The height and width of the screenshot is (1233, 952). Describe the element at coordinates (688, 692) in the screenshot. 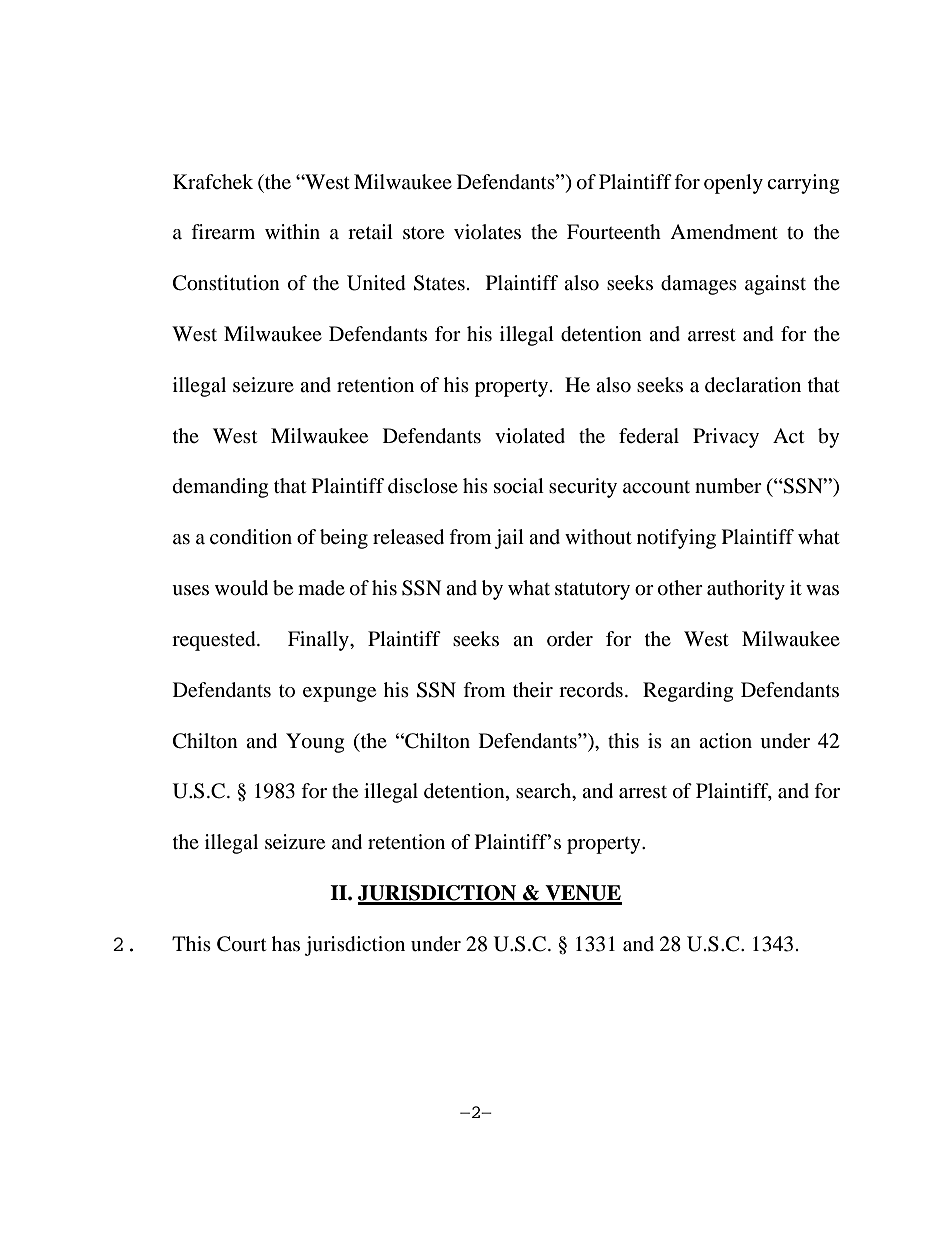

I see `Regarding` at that location.
